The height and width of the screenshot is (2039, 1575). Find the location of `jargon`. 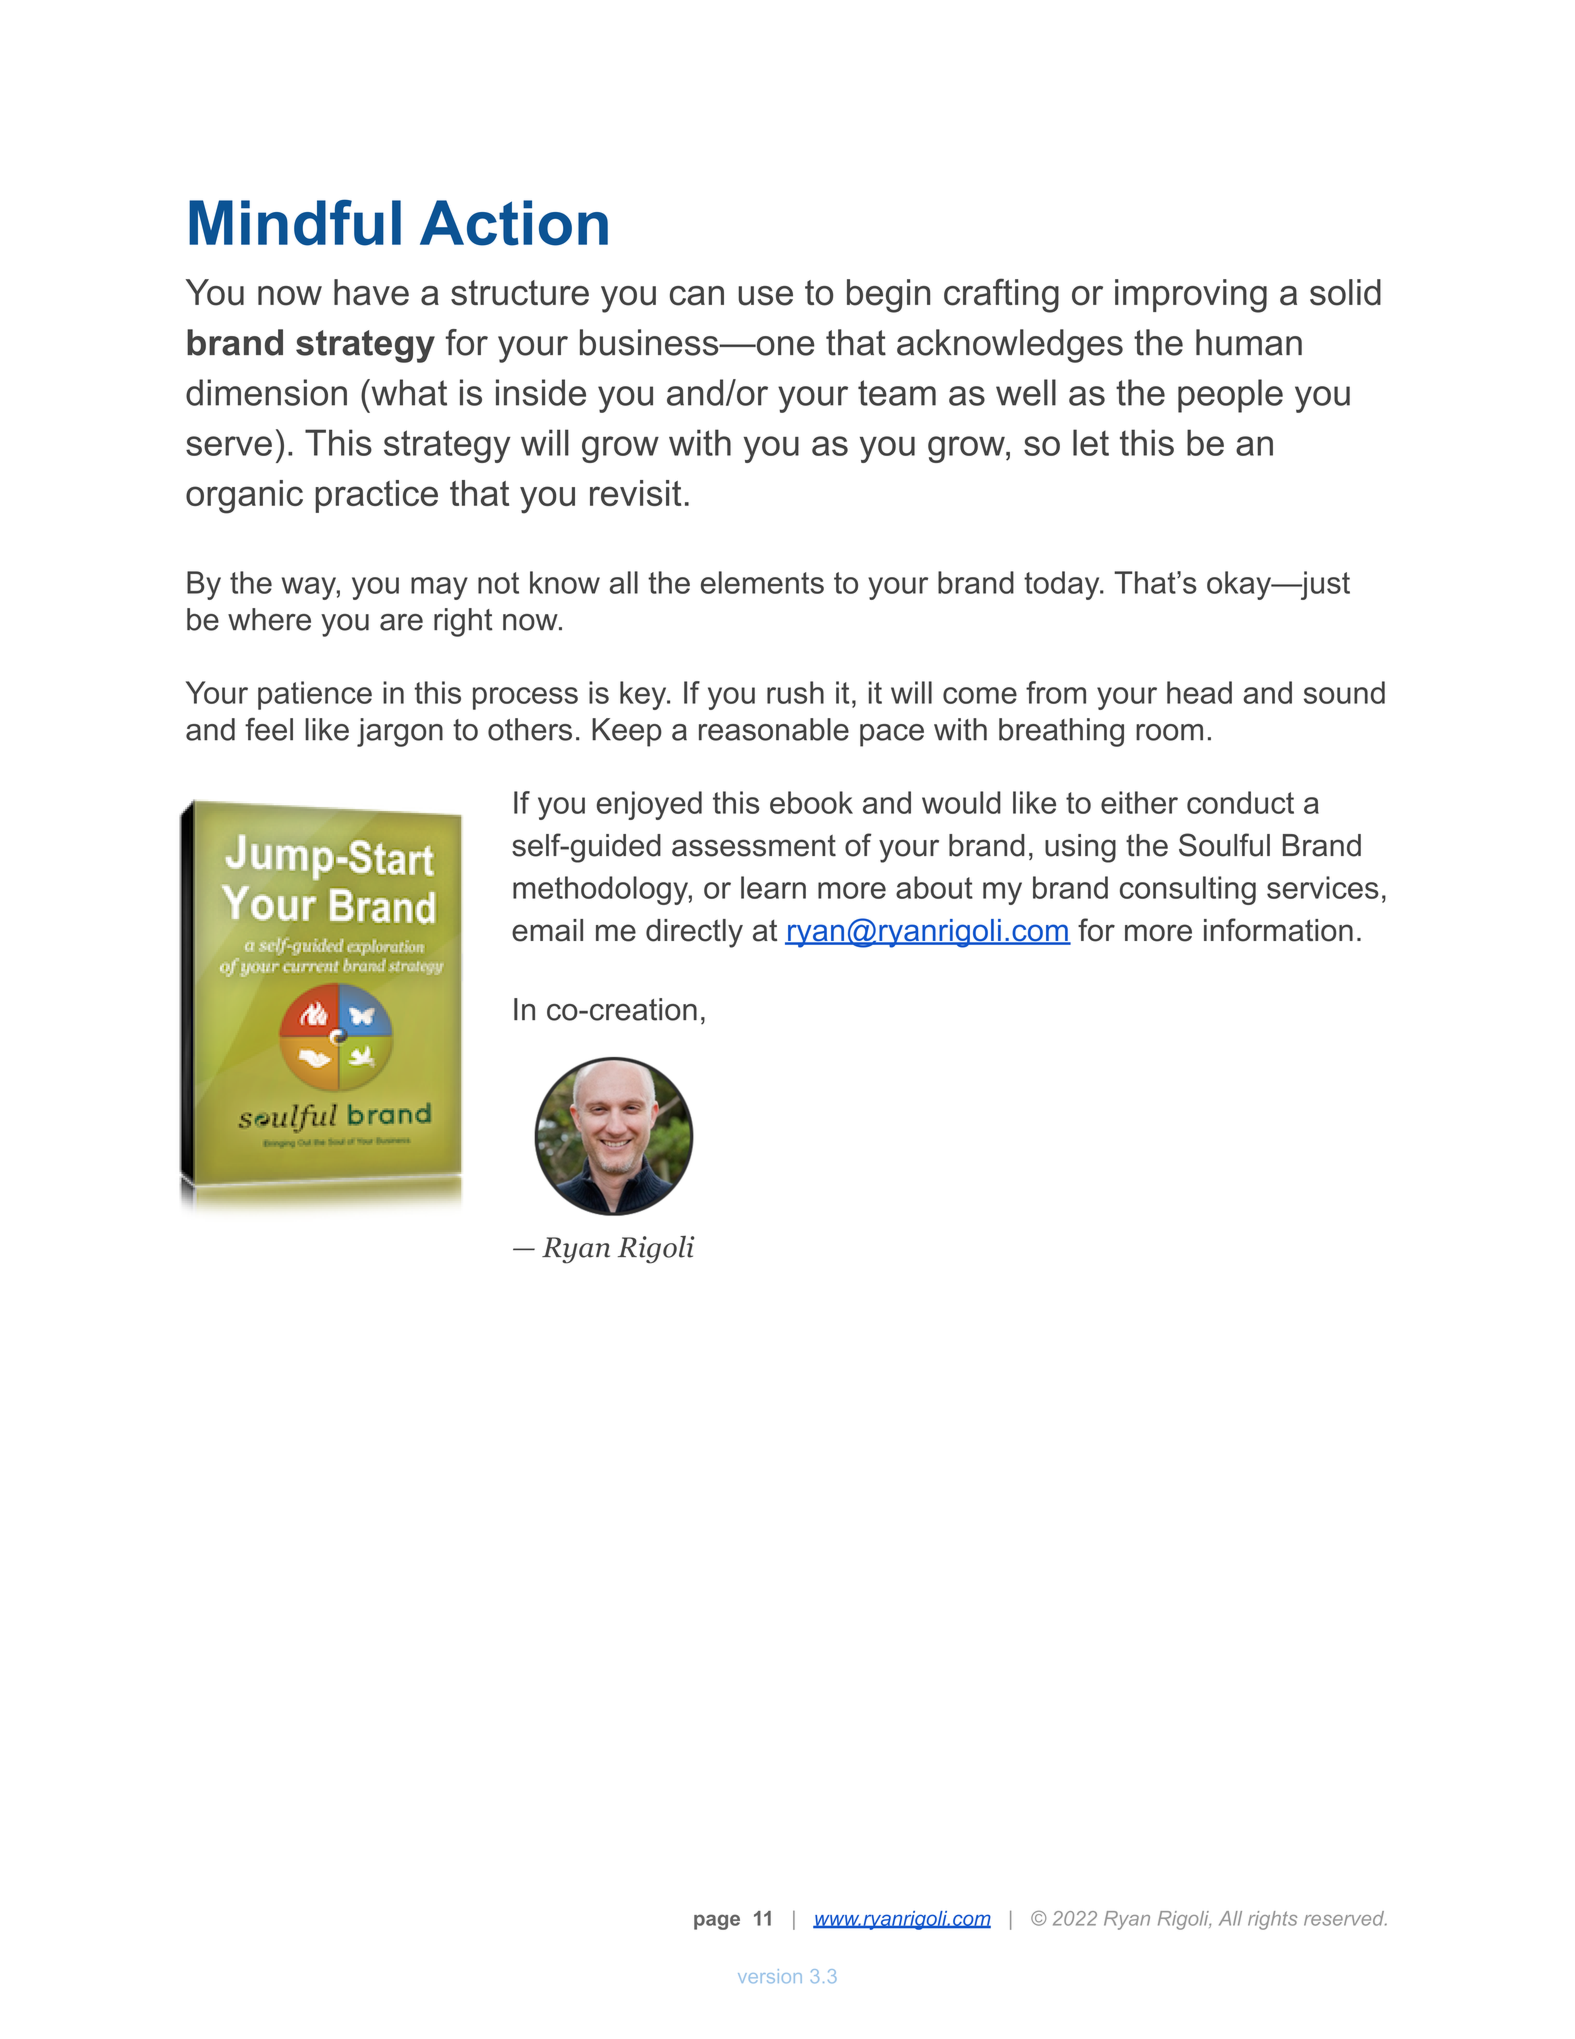

jargon is located at coordinates (400, 732).
